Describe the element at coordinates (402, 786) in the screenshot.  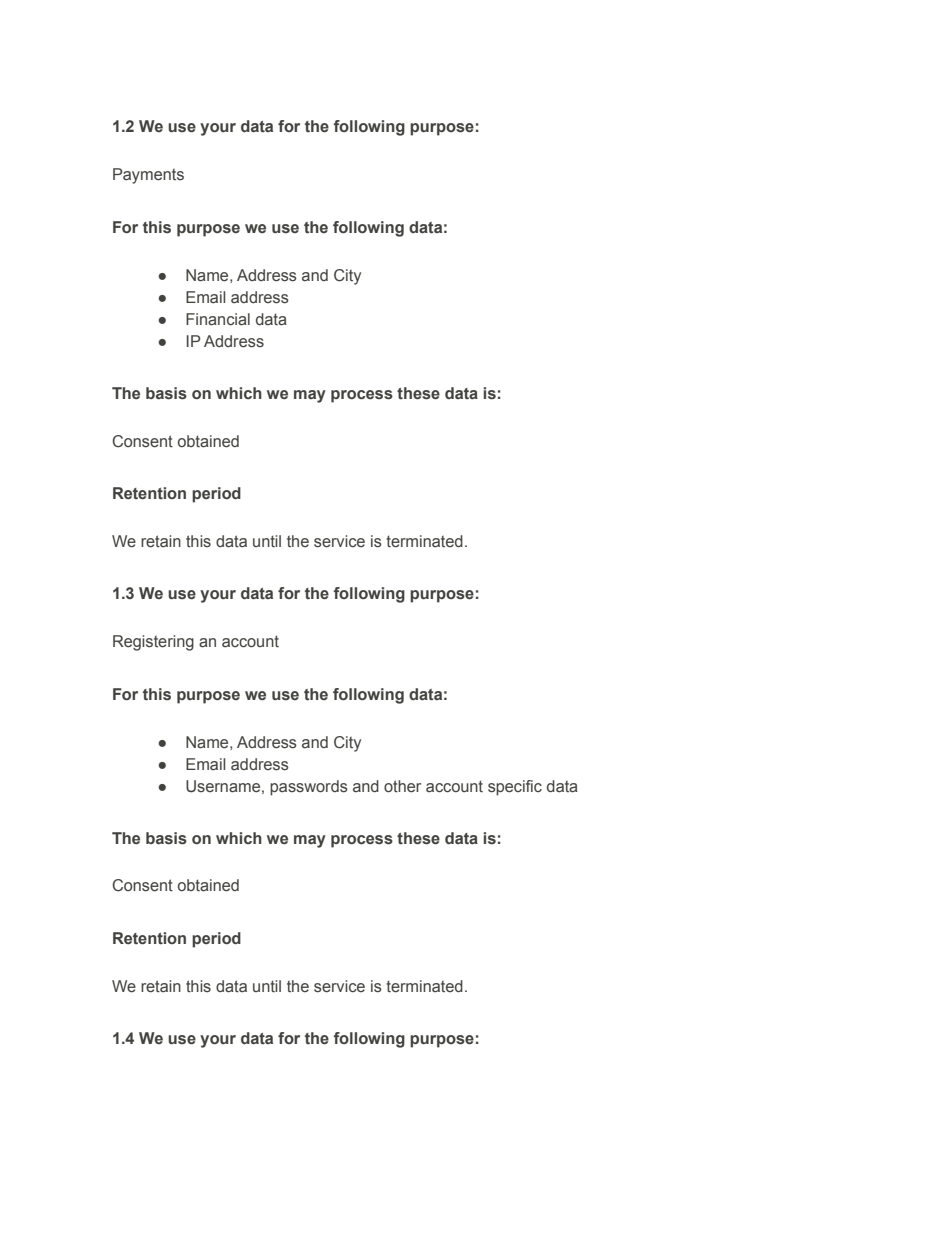
I see `other` at that location.
